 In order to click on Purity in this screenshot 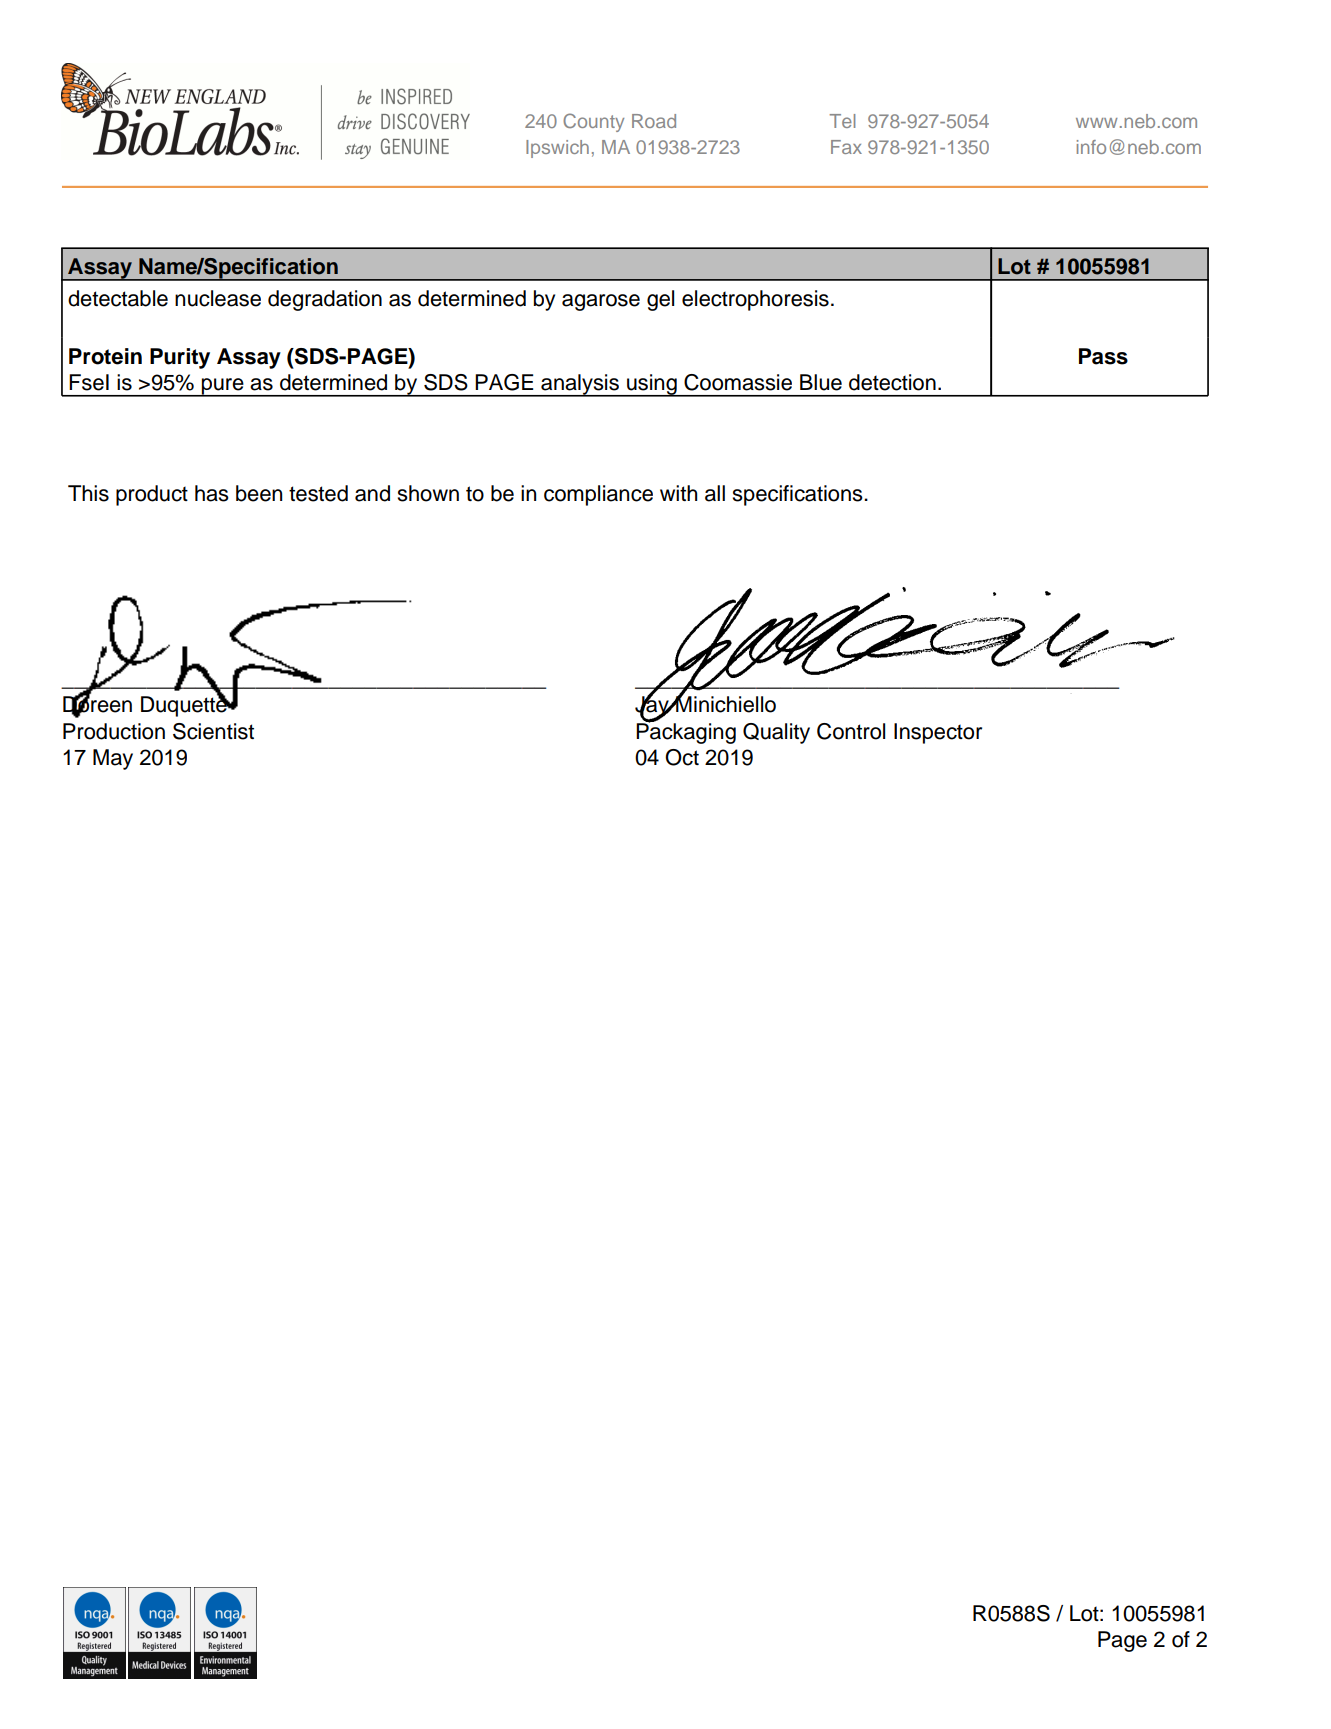, I will do `click(180, 358)`.
